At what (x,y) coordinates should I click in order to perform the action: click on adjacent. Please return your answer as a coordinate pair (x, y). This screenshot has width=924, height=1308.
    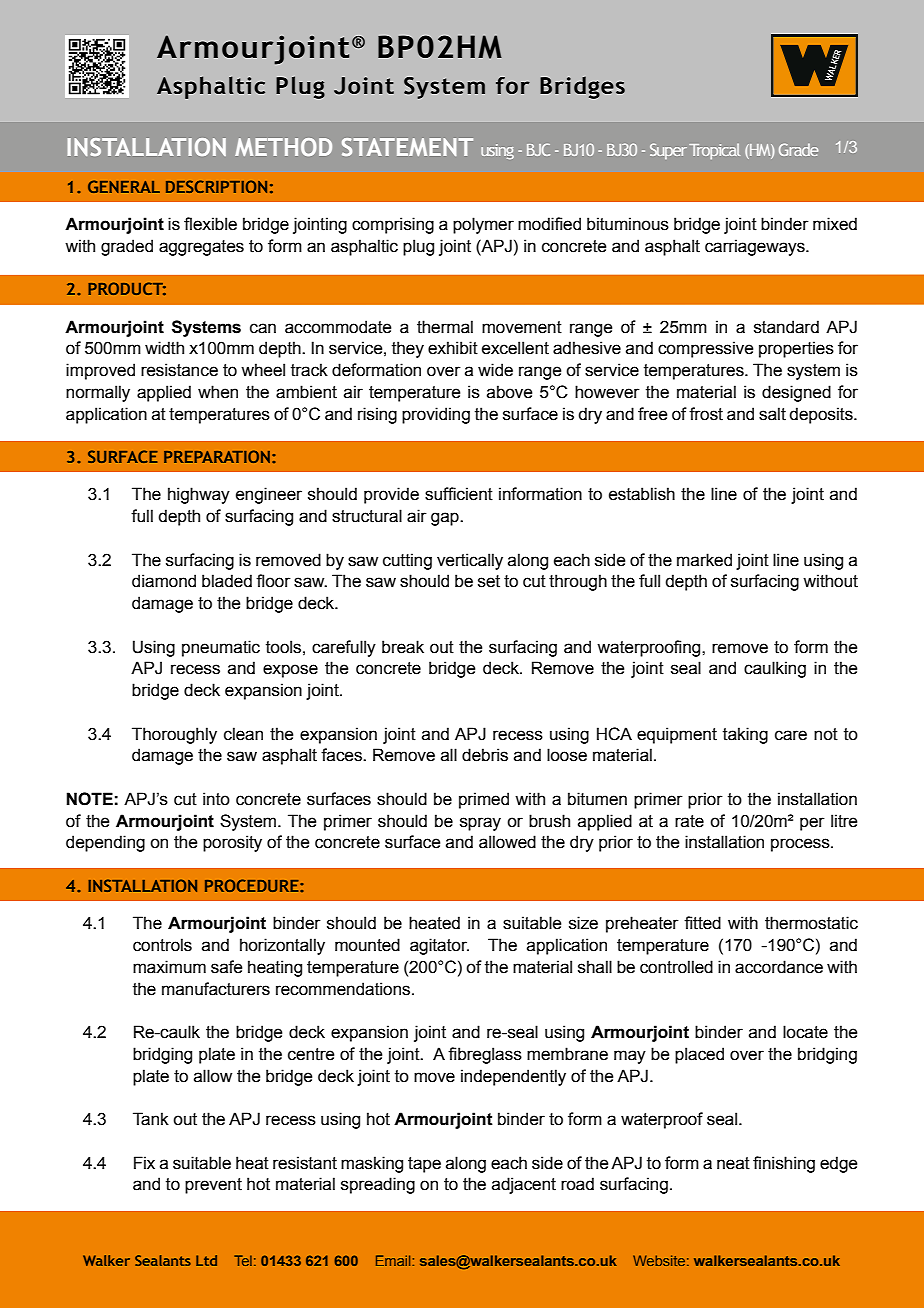
    Looking at the image, I should click on (524, 1185).
